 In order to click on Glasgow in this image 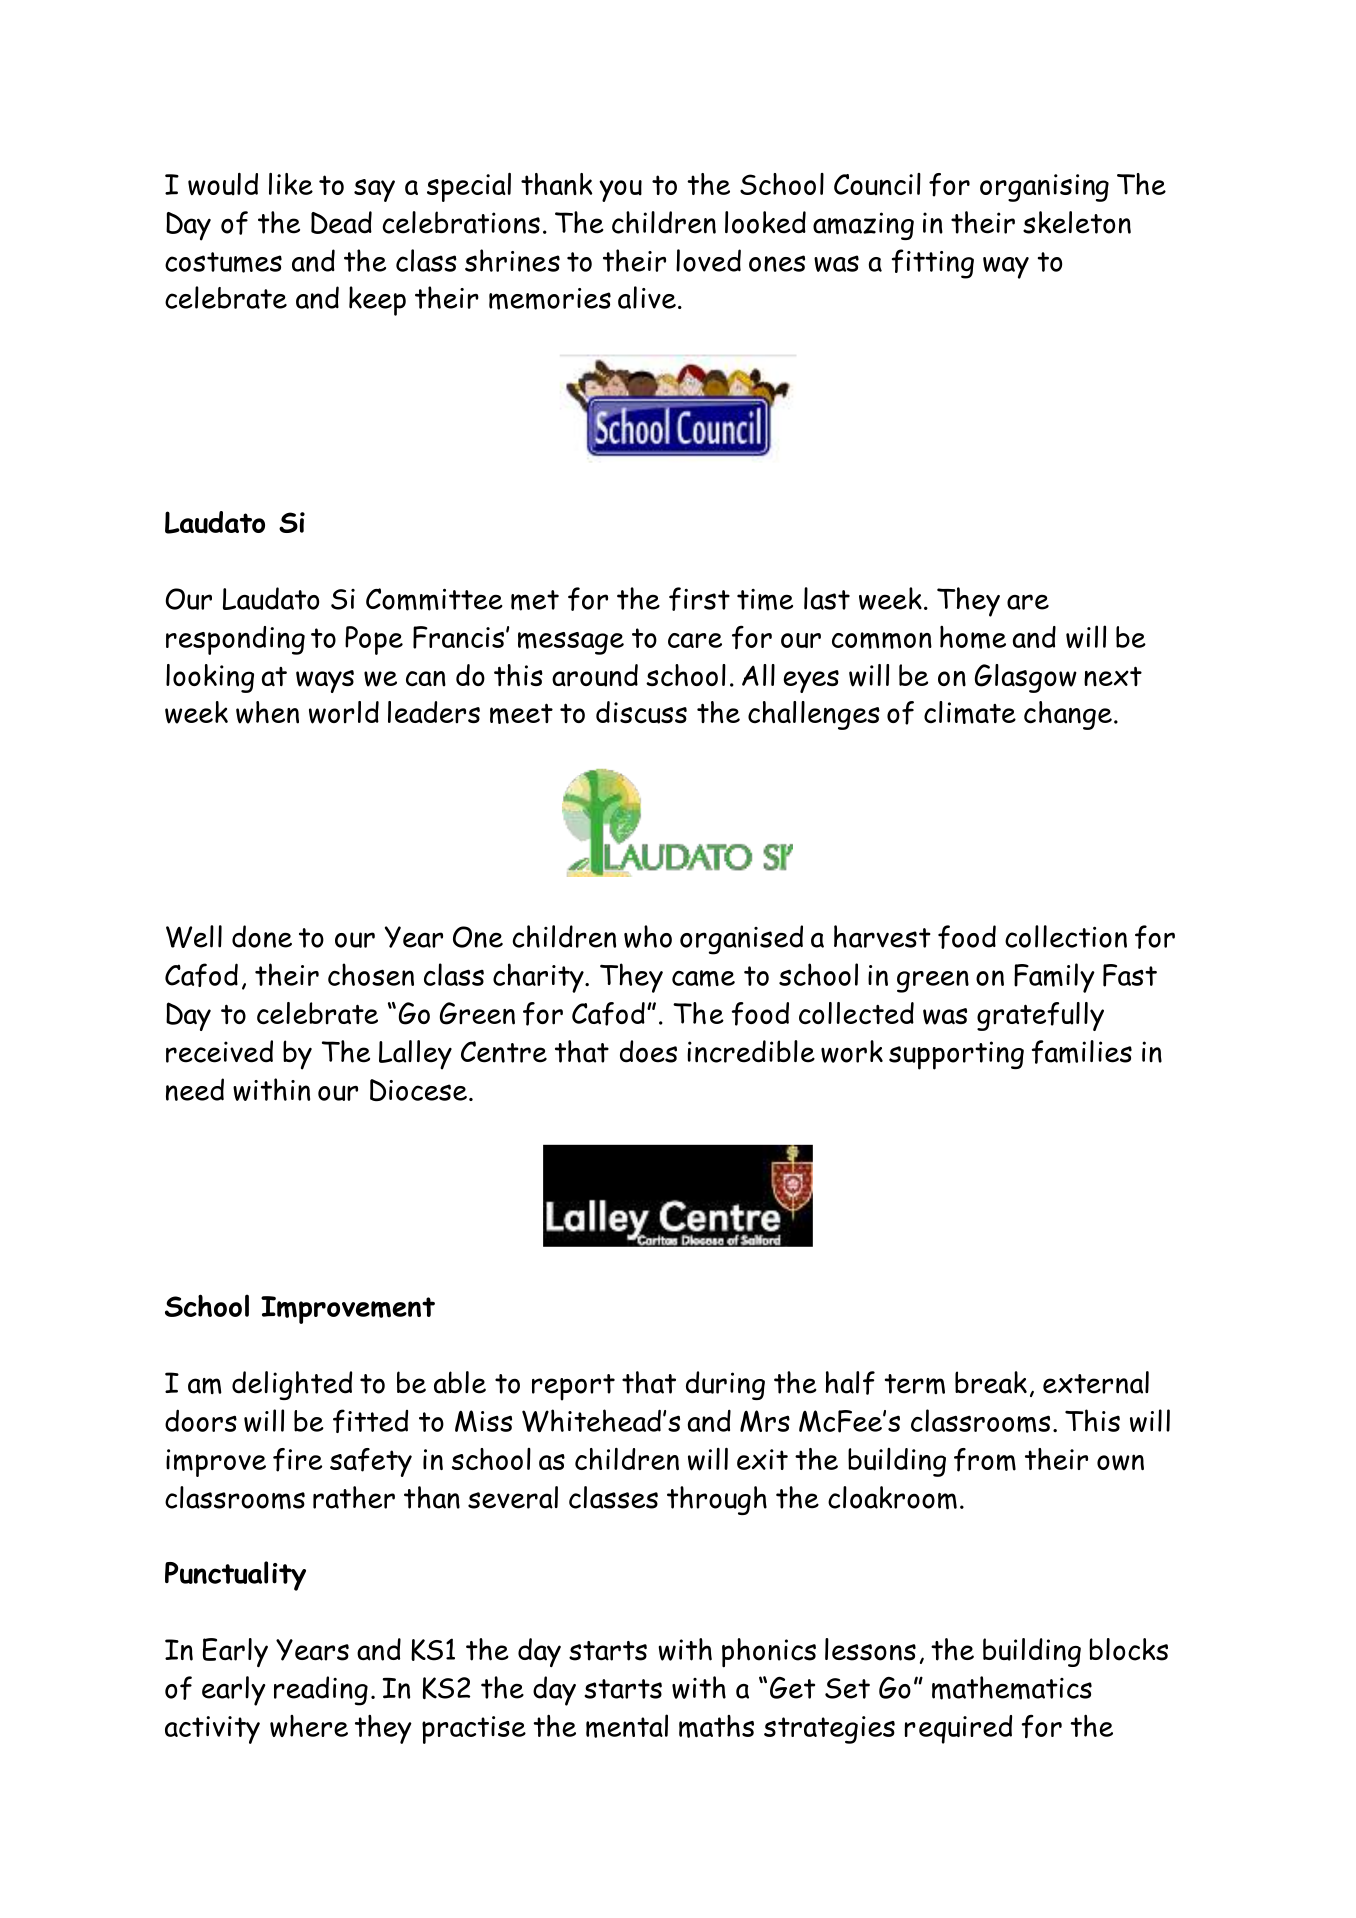, I will do `click(1026, 678)`.
